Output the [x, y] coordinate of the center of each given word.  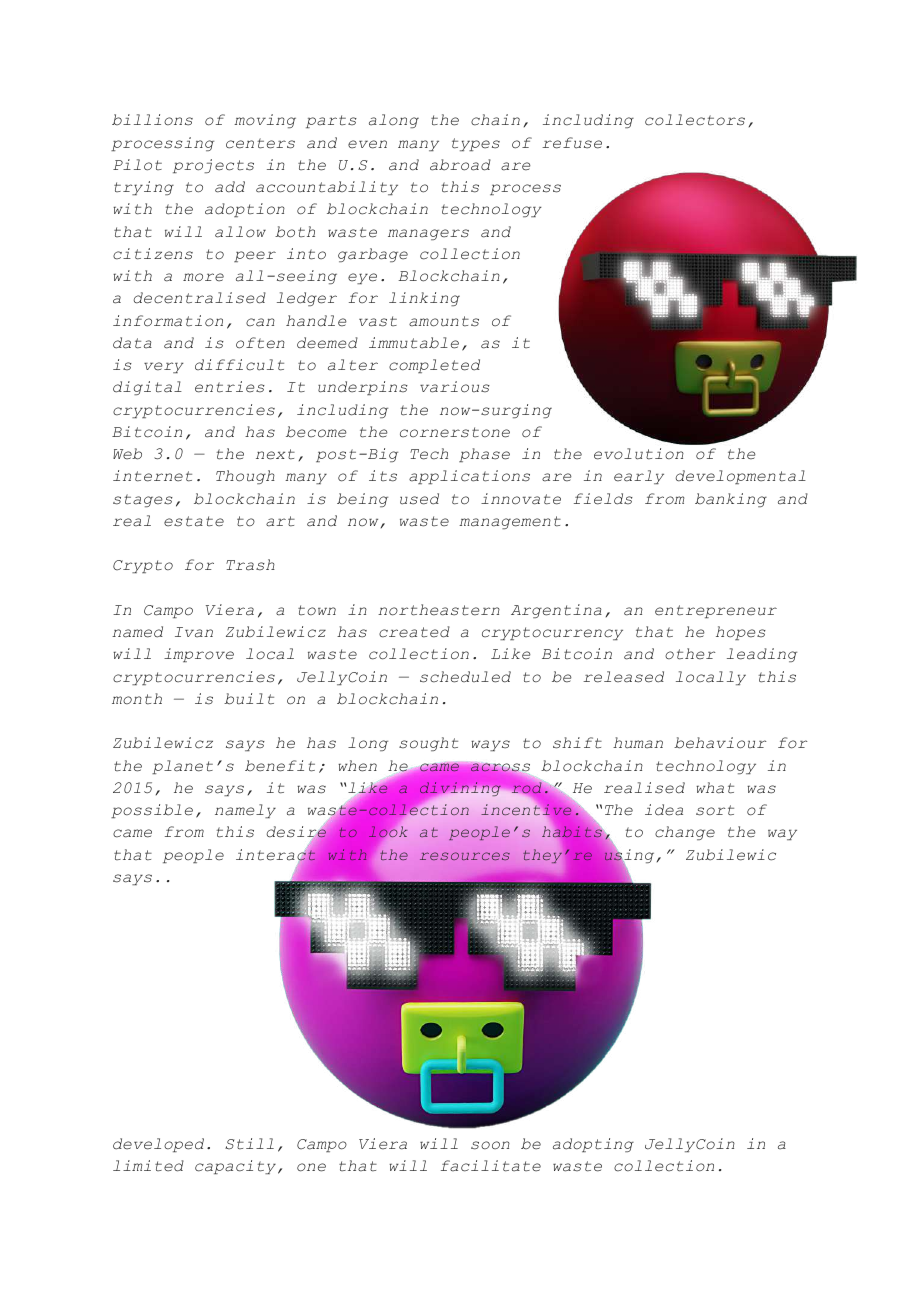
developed [158, 1145]
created [414, 632]
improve [199, 655]
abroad [460, 165]
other [690, 654]
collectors [695, 120]
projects [213, 166]
